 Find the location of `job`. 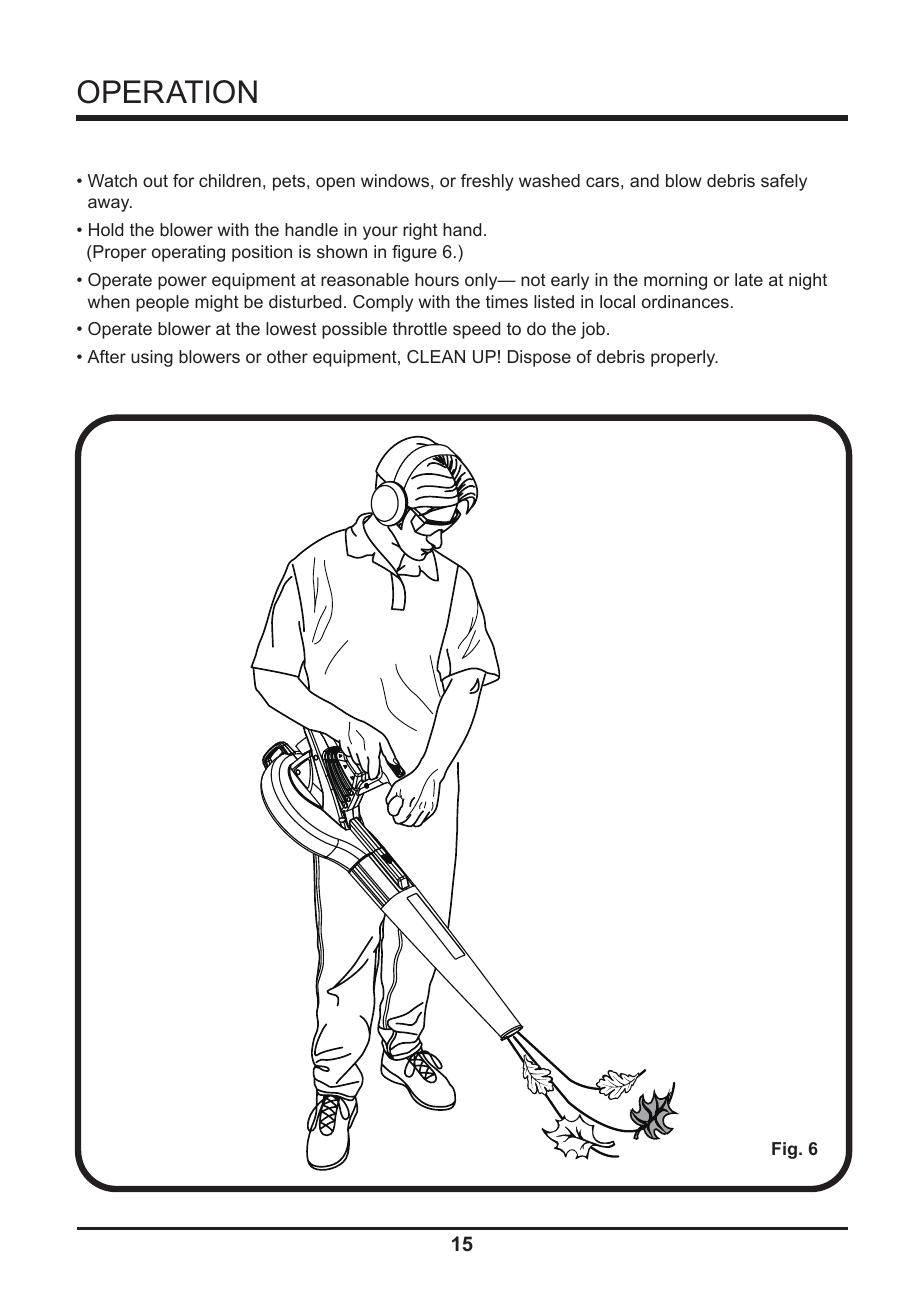

job is located at coordinates (593, 330).
